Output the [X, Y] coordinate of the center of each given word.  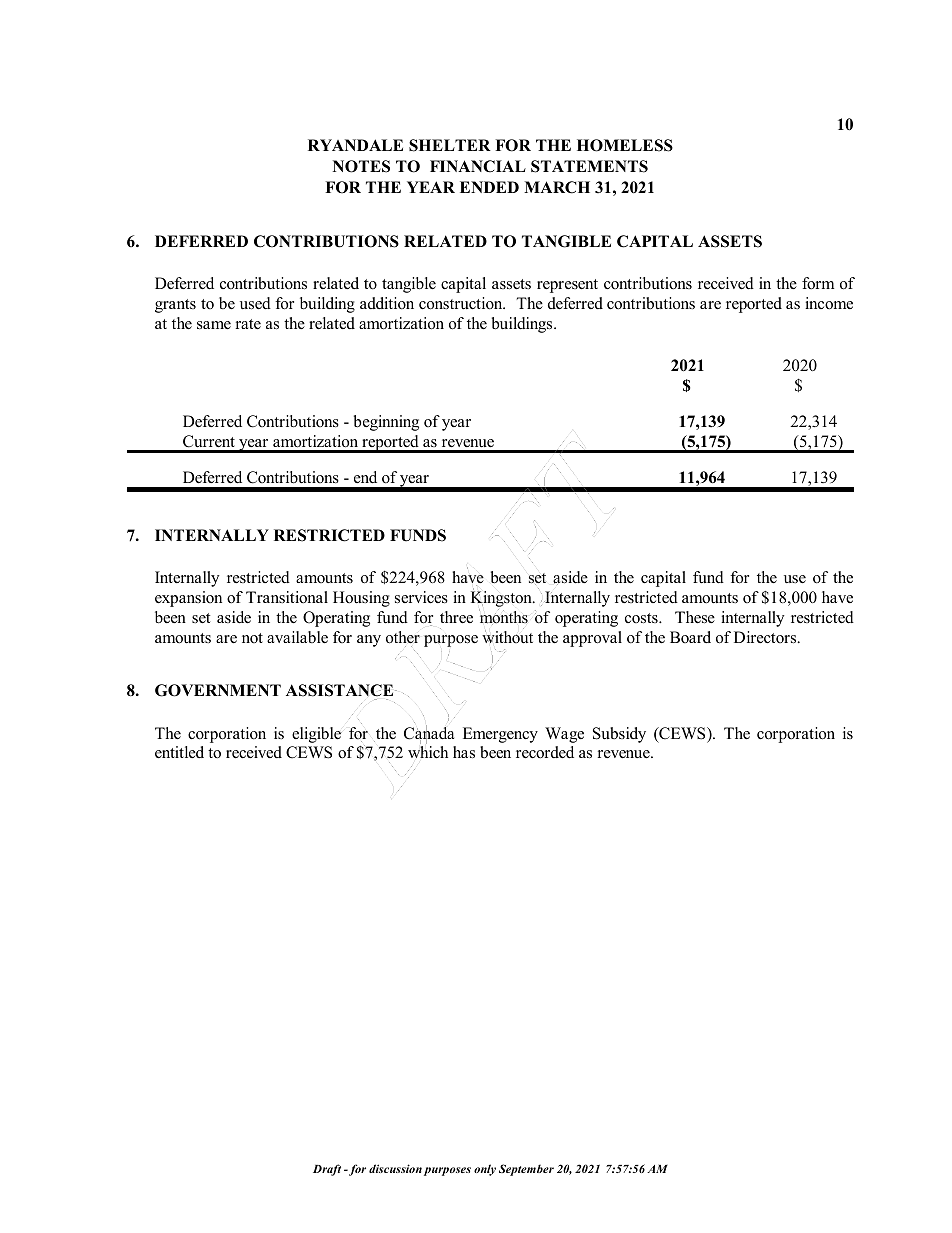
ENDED [489, 187]
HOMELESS [625, 145]
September [526, 1170]
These [695, 617]
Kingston [502, 599]
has [464, 752]
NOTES [361, 166]
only [485, 1170]
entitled [179, 752]
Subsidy [619, 735]
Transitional [287, 597]
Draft [327, 1170]
